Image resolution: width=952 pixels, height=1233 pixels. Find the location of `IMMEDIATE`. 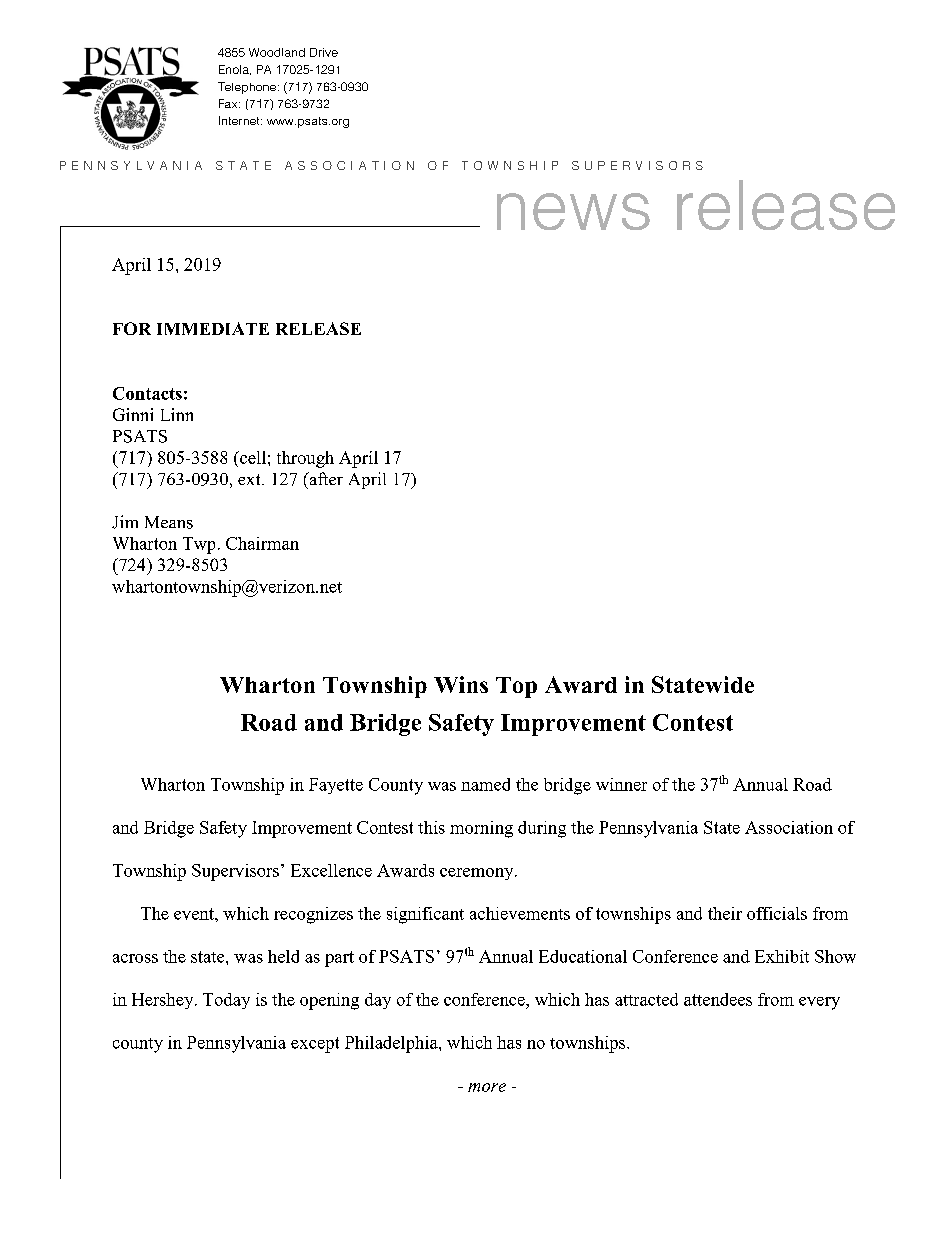

IMMEDIATE is located at coordinates (213, 328).
